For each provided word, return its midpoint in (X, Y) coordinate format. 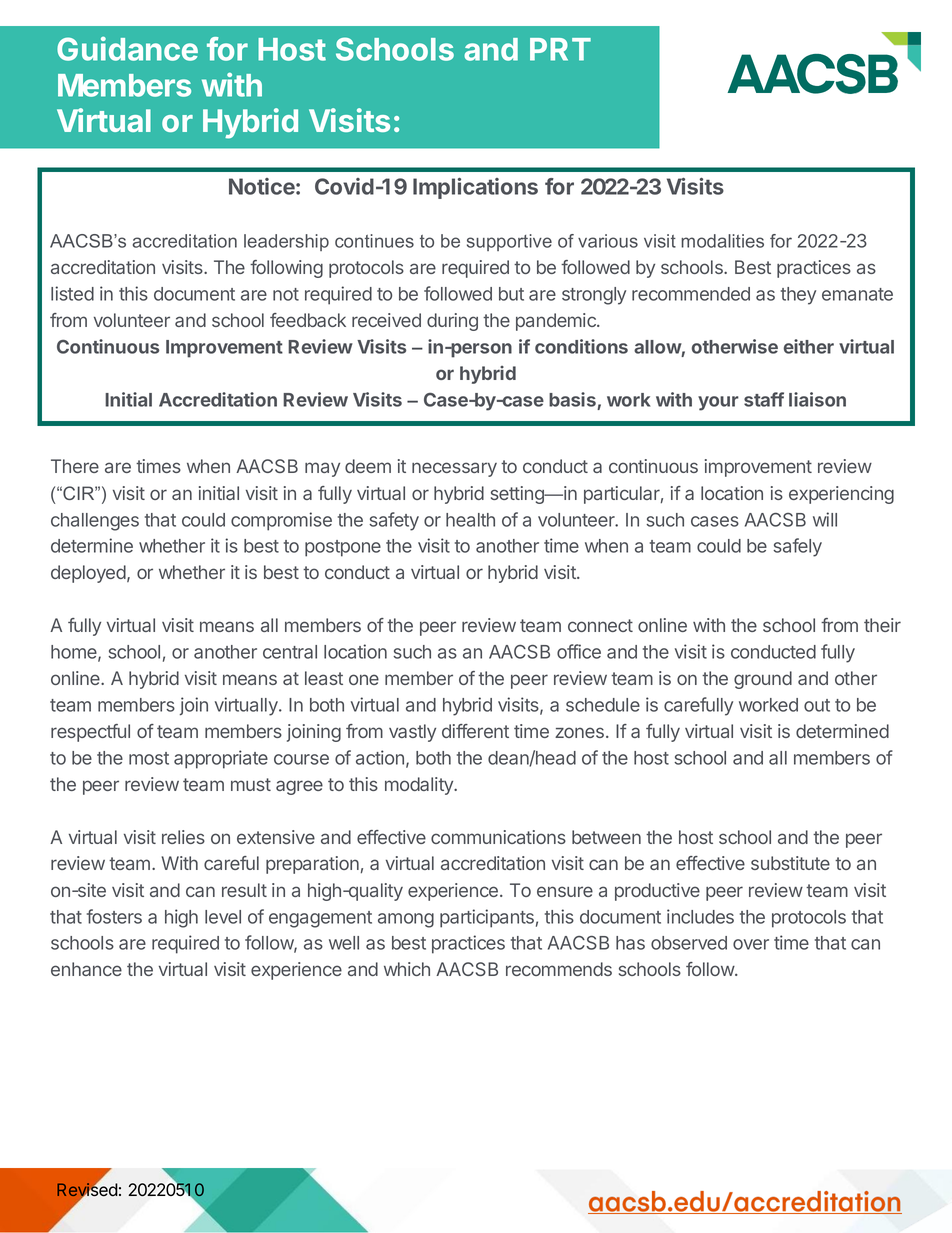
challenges (95, 522)
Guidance (127, 49)
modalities (722, 241)
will (825, 519)
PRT (560, 49)
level (223, 917)
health (470, 520)
